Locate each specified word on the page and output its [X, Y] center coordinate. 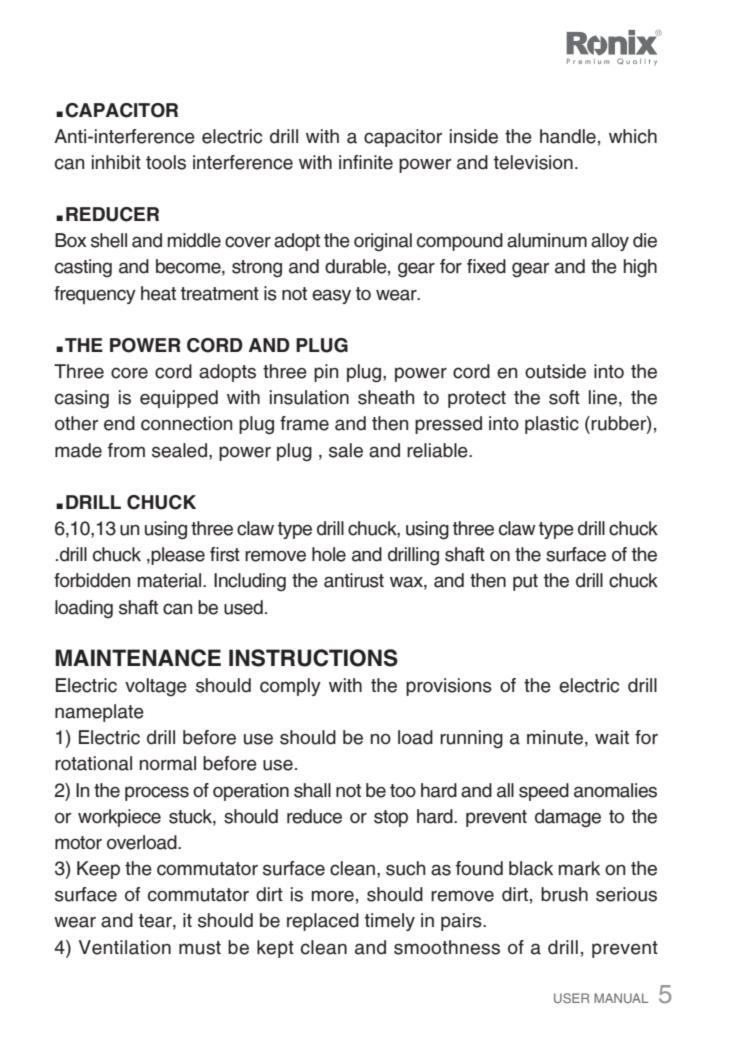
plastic [552, 425]
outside [555, 371]
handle [568, 136]
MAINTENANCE [138, 658]
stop [391, 818]
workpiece [119, 818]
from [126, 450]
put [525, 582]
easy [331, 296]
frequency [95, 295]
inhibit [116, 162]
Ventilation [125, 947]
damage [568, 818]
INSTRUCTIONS [313, 658]
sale [346, 450]
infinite [366, 162]
